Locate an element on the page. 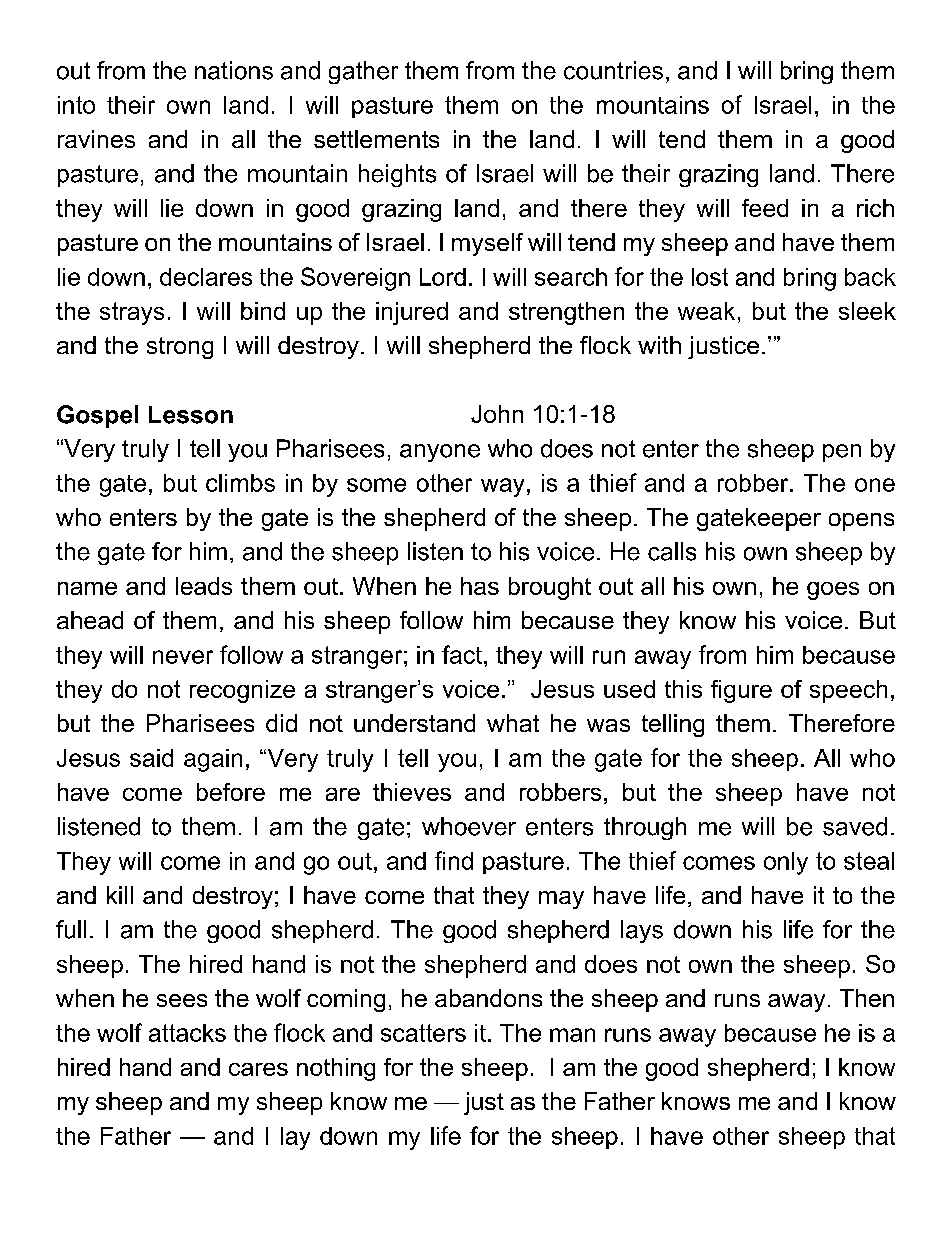 The width and height of the image is (952, 1233). has is located at coordinates (480, 586).
